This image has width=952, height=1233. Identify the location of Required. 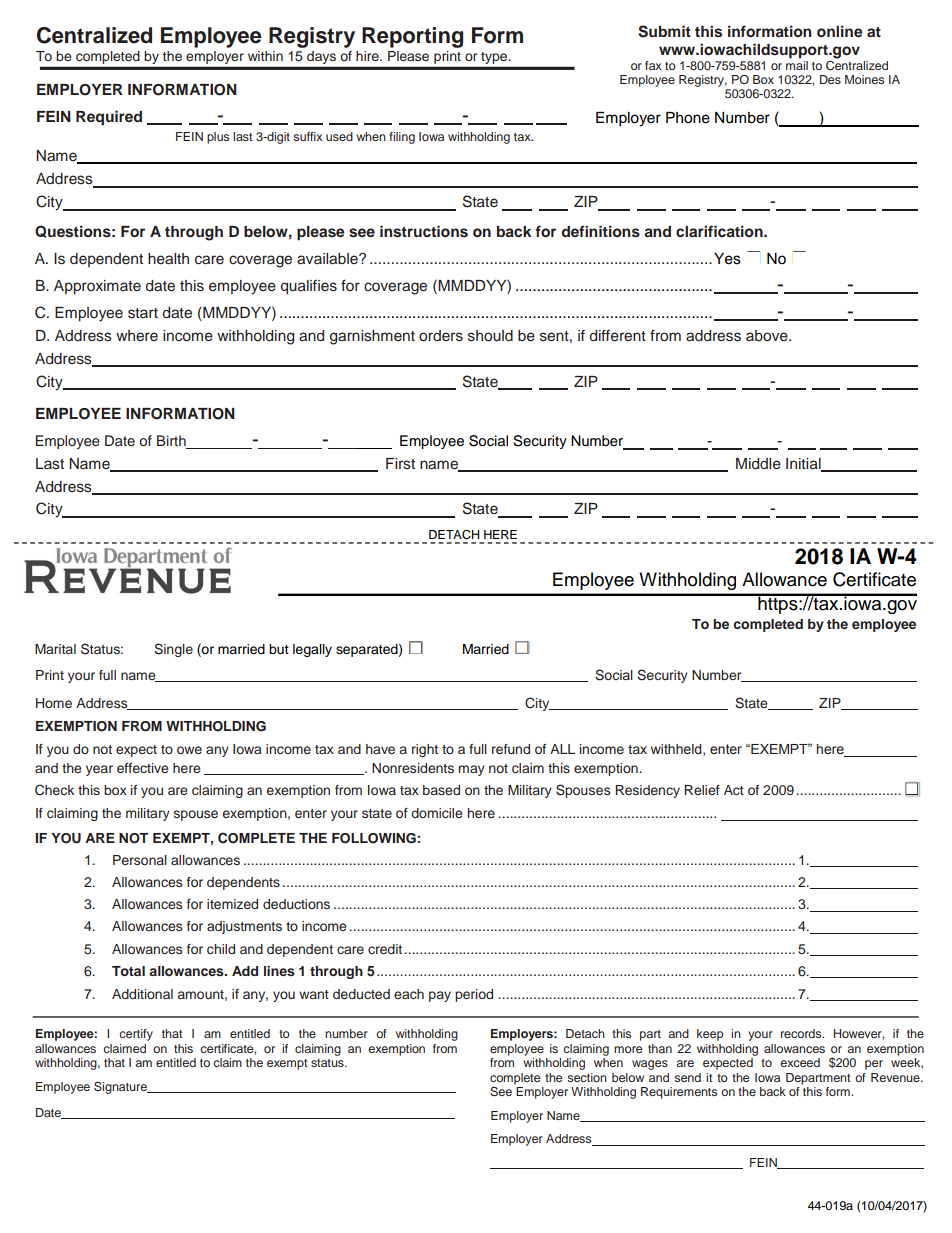
(109, 118).
